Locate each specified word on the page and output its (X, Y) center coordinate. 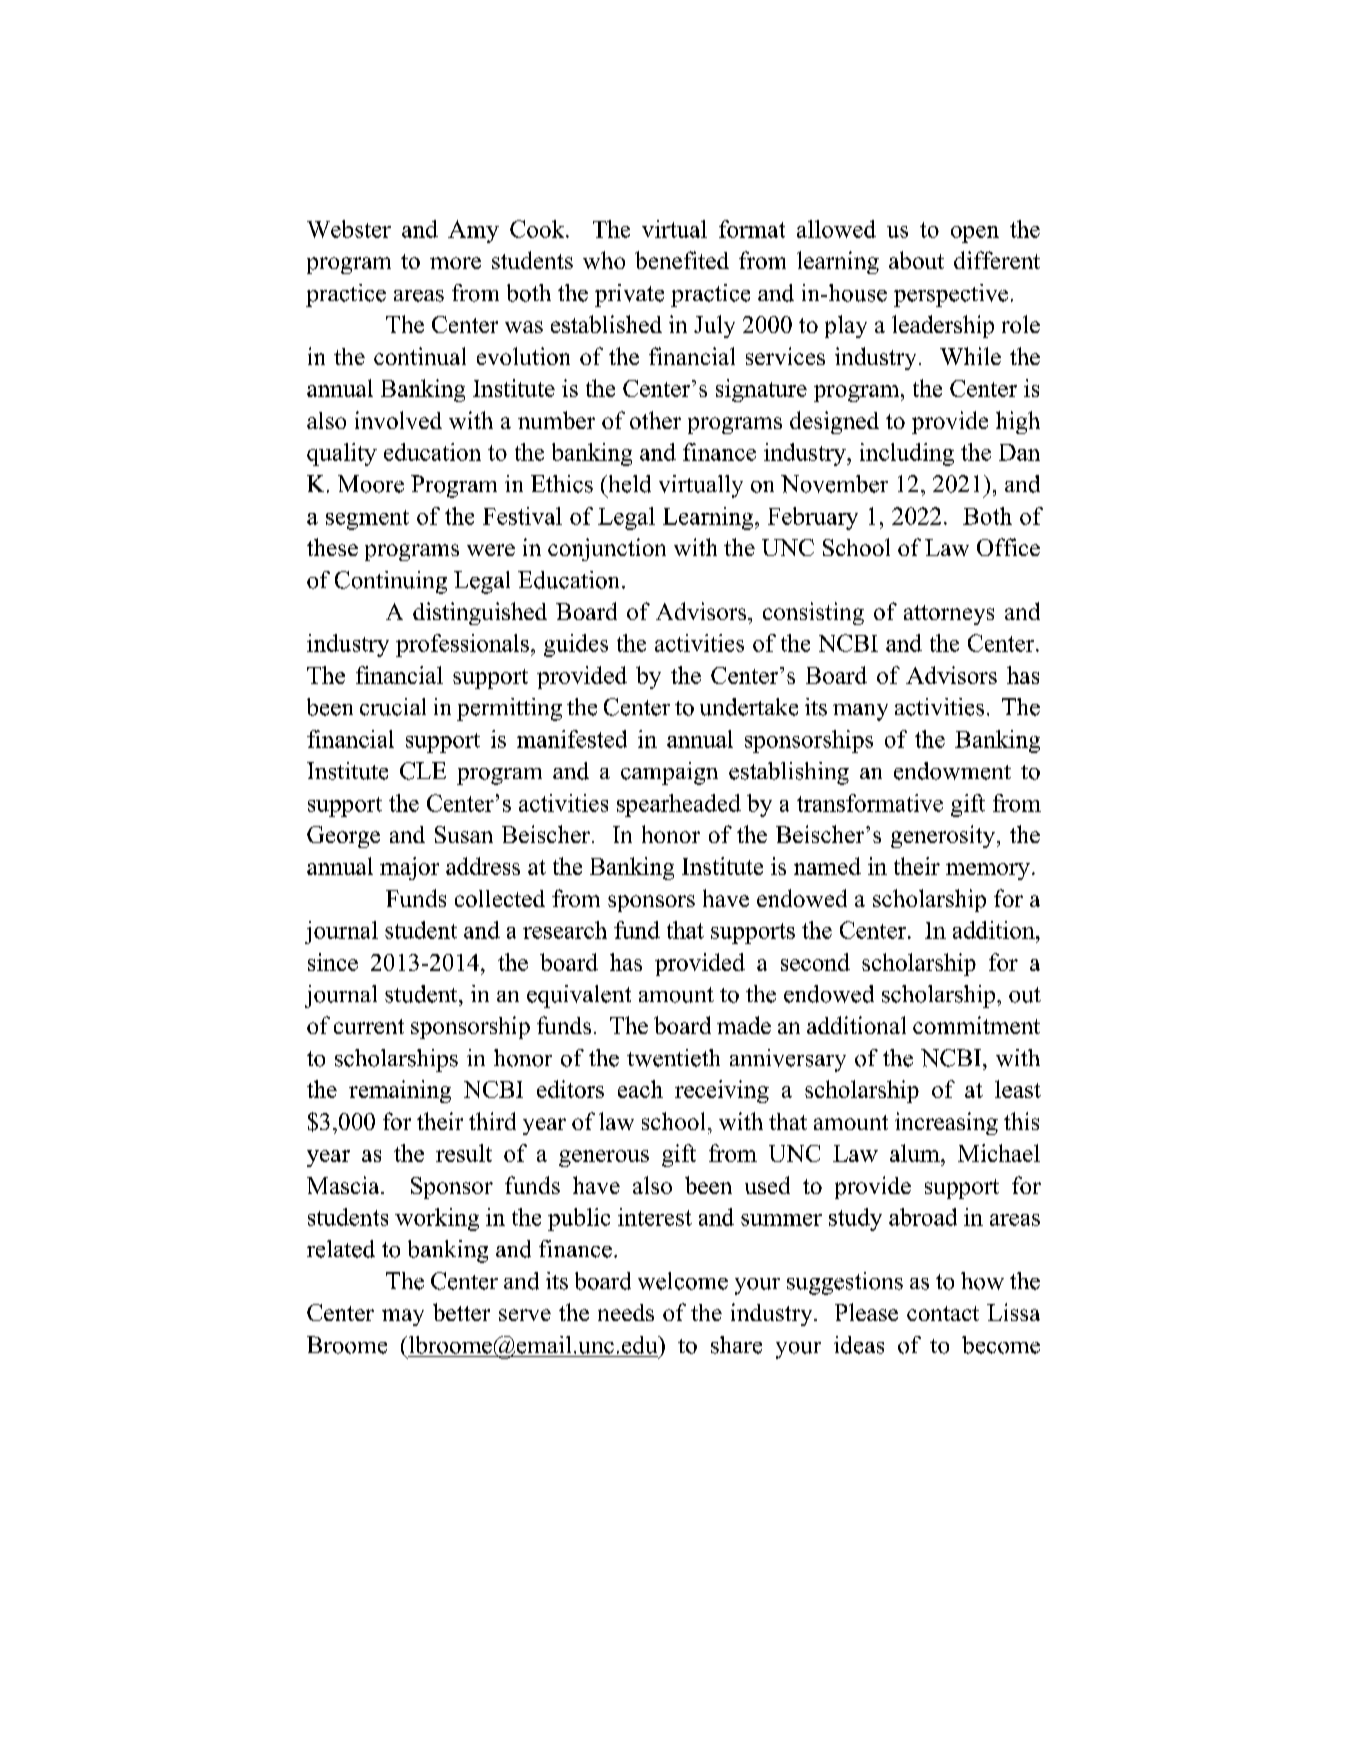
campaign (669, 773)
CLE (423, 771)
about (916, 260)
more (455, 263)
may (403, 1317)
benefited (682, 260)
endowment (952, 771)
